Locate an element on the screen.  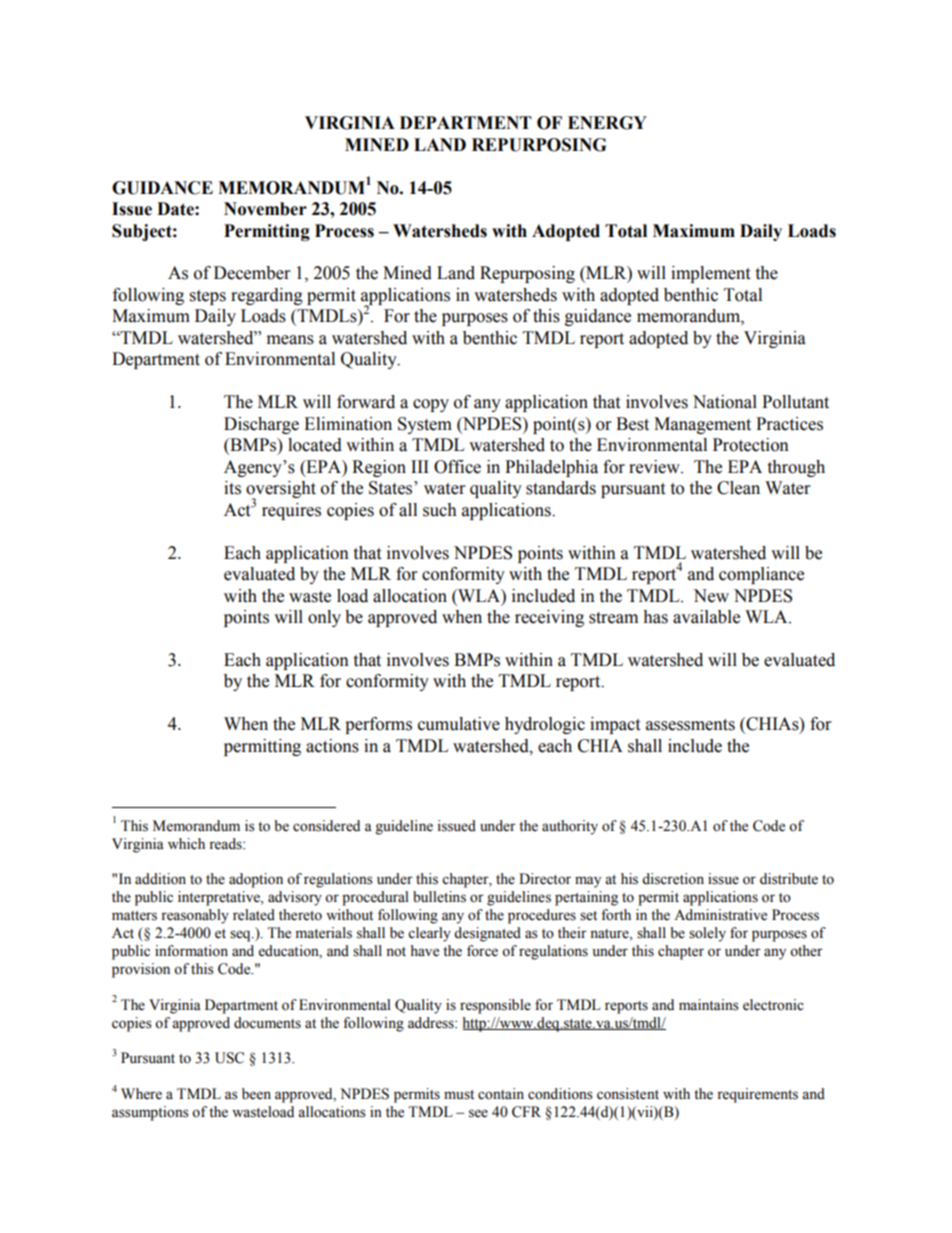
discretion is located at coordinates (673, 879).
